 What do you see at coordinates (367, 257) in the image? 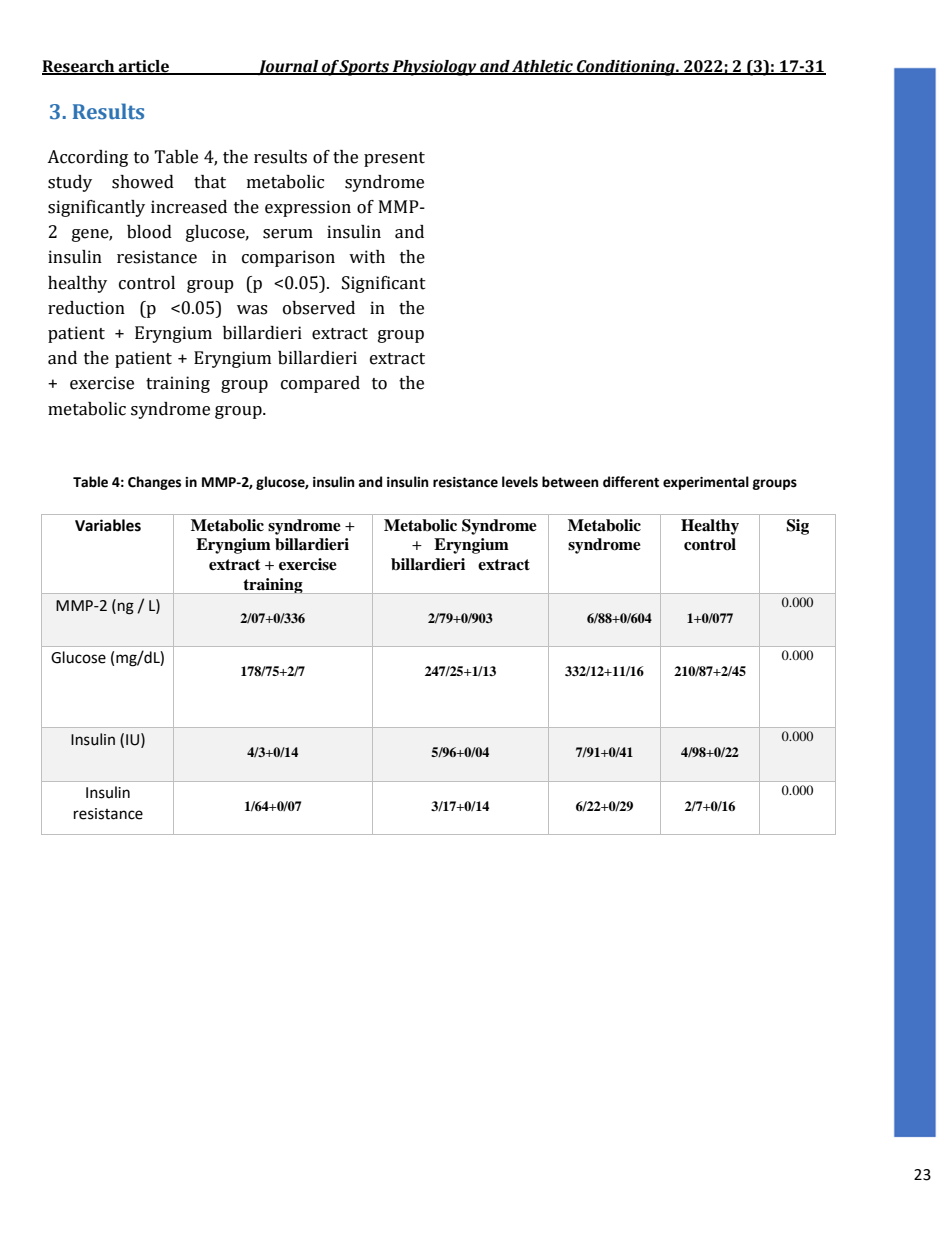
I see `with` at bounding box center [367, 257].
